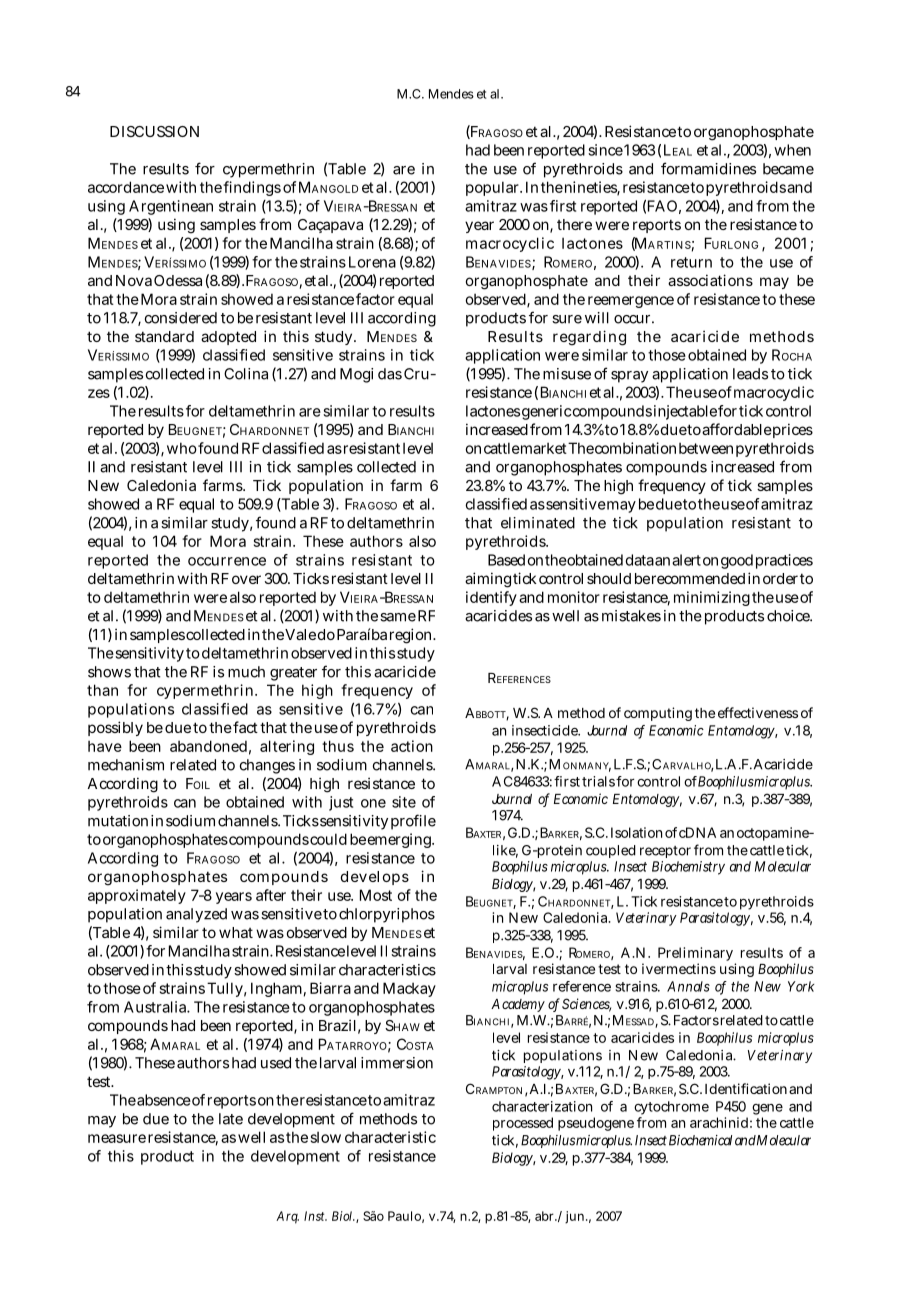  Describe the element at coordinates (376, 895) in the document. I see `Most` at that location.
